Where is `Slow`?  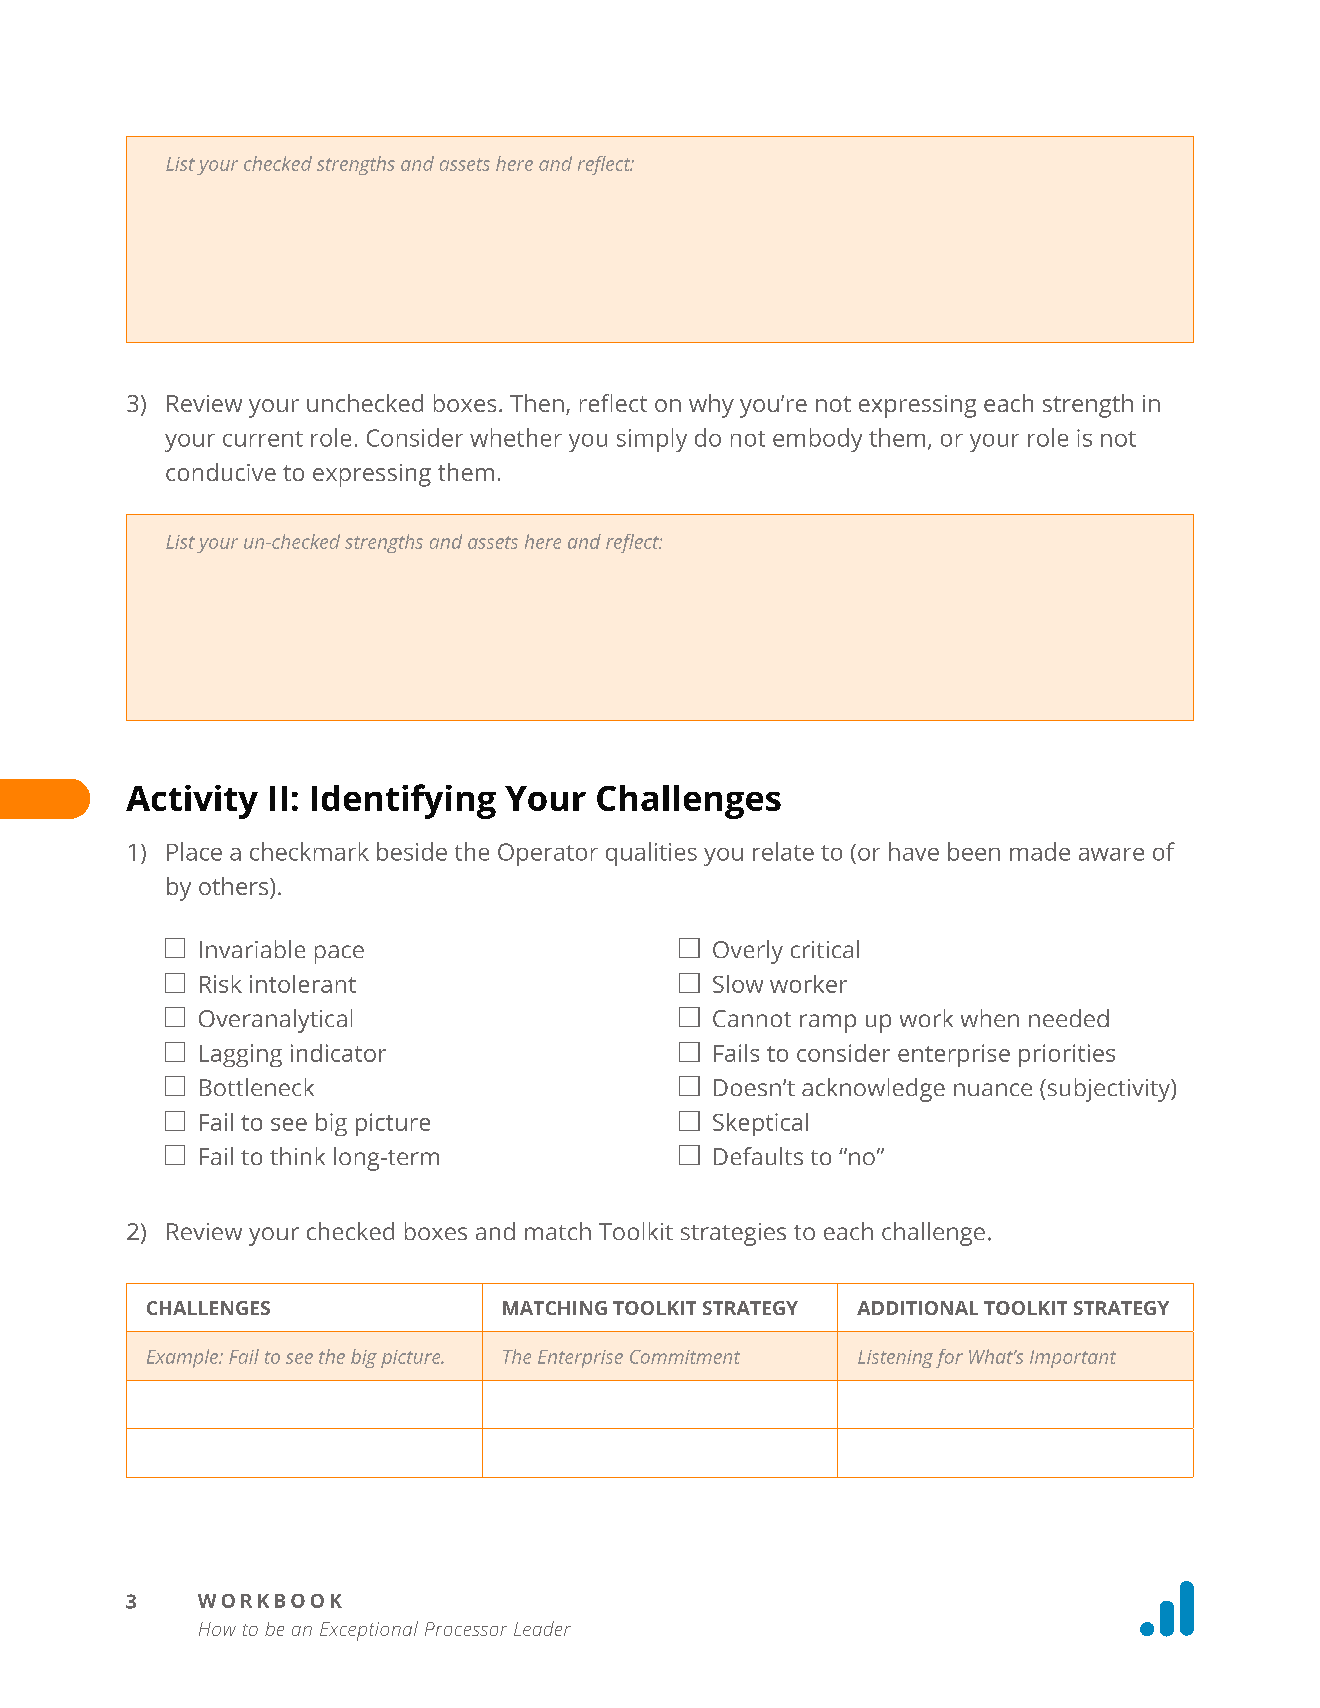
Slow is located at coordinates (738, 984).
